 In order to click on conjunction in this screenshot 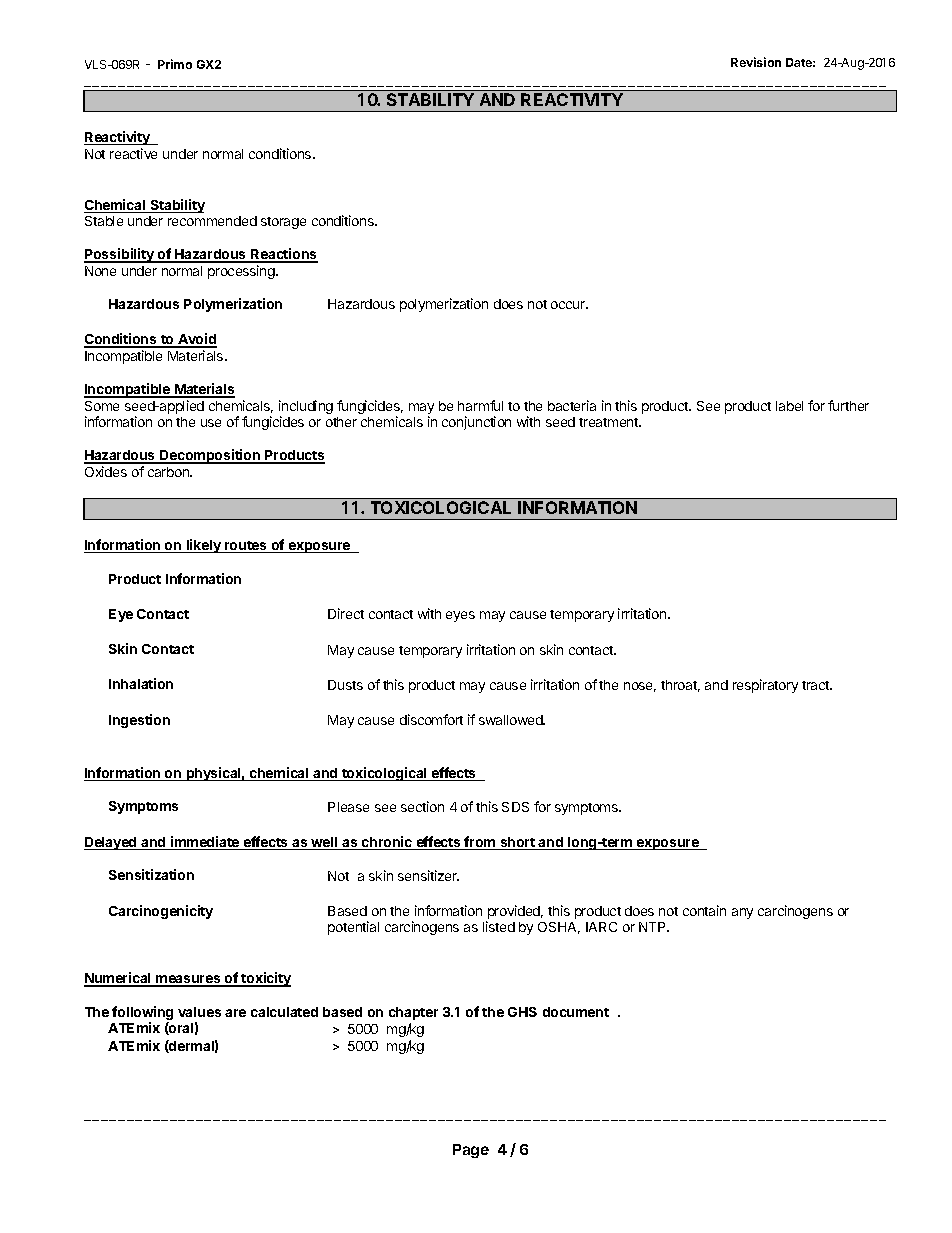, I will do `click(476, 423)`.
